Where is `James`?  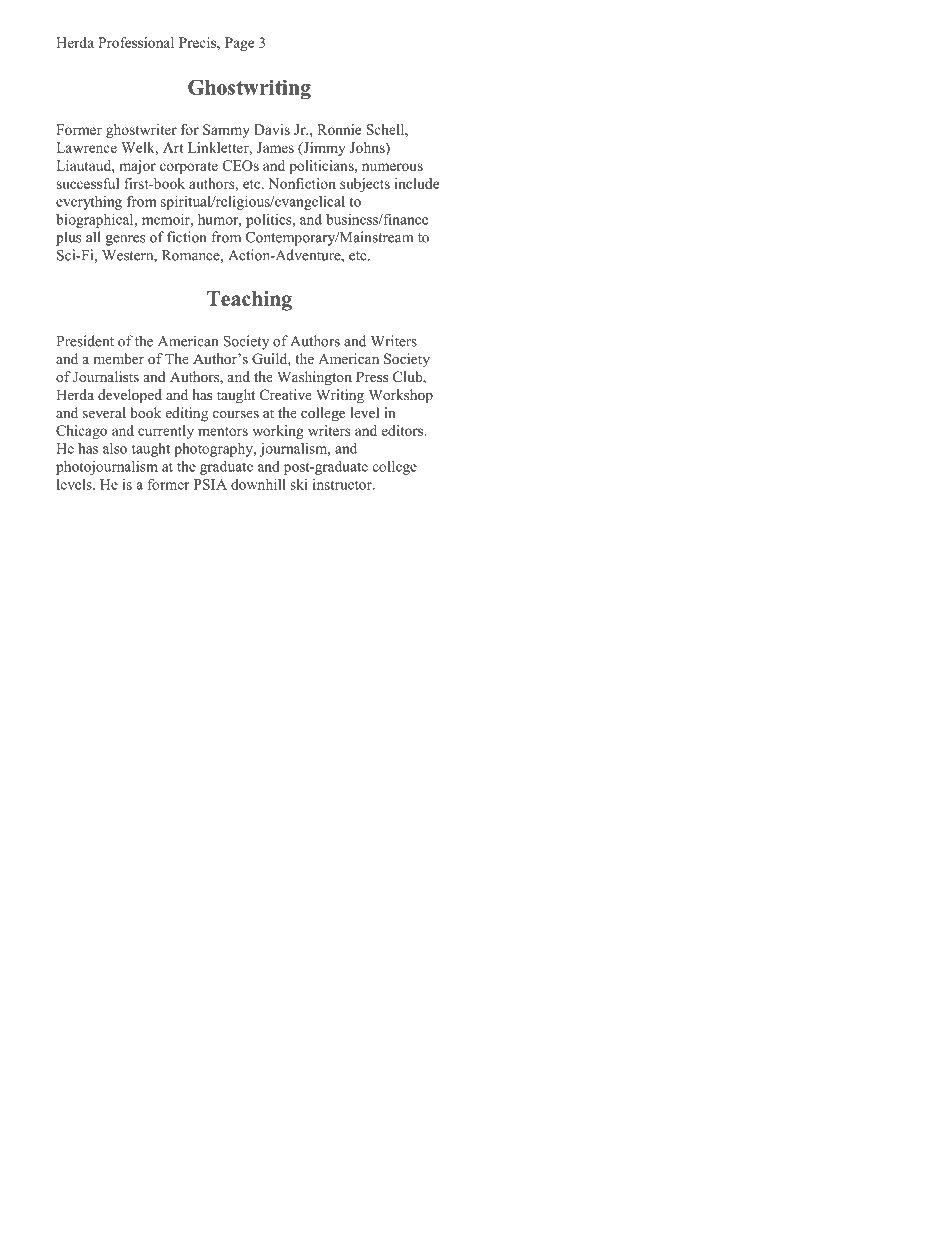 James is located at coordinates (275, 147).
